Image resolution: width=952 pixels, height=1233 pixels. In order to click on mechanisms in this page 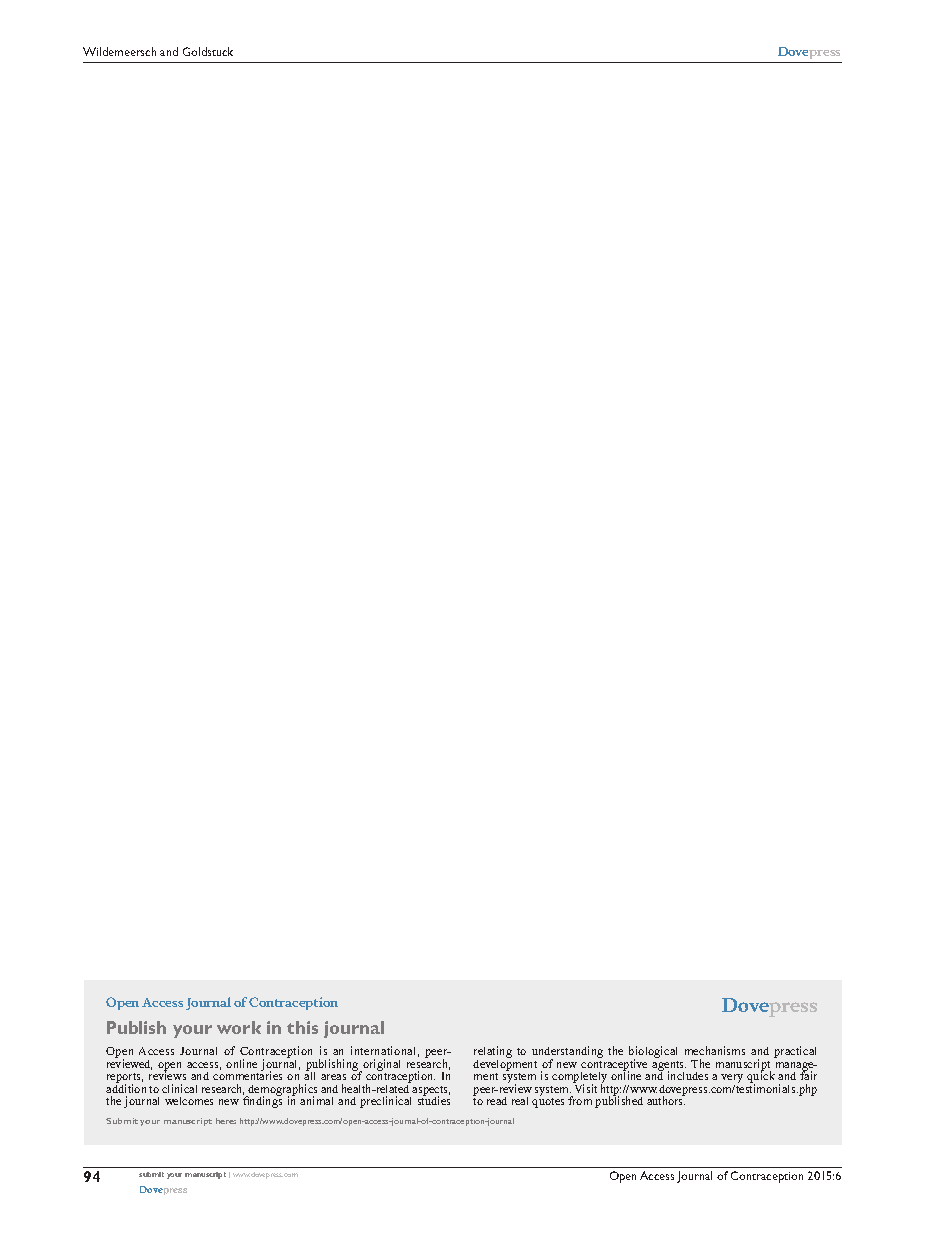, I will do `click(715, 1050)`.
